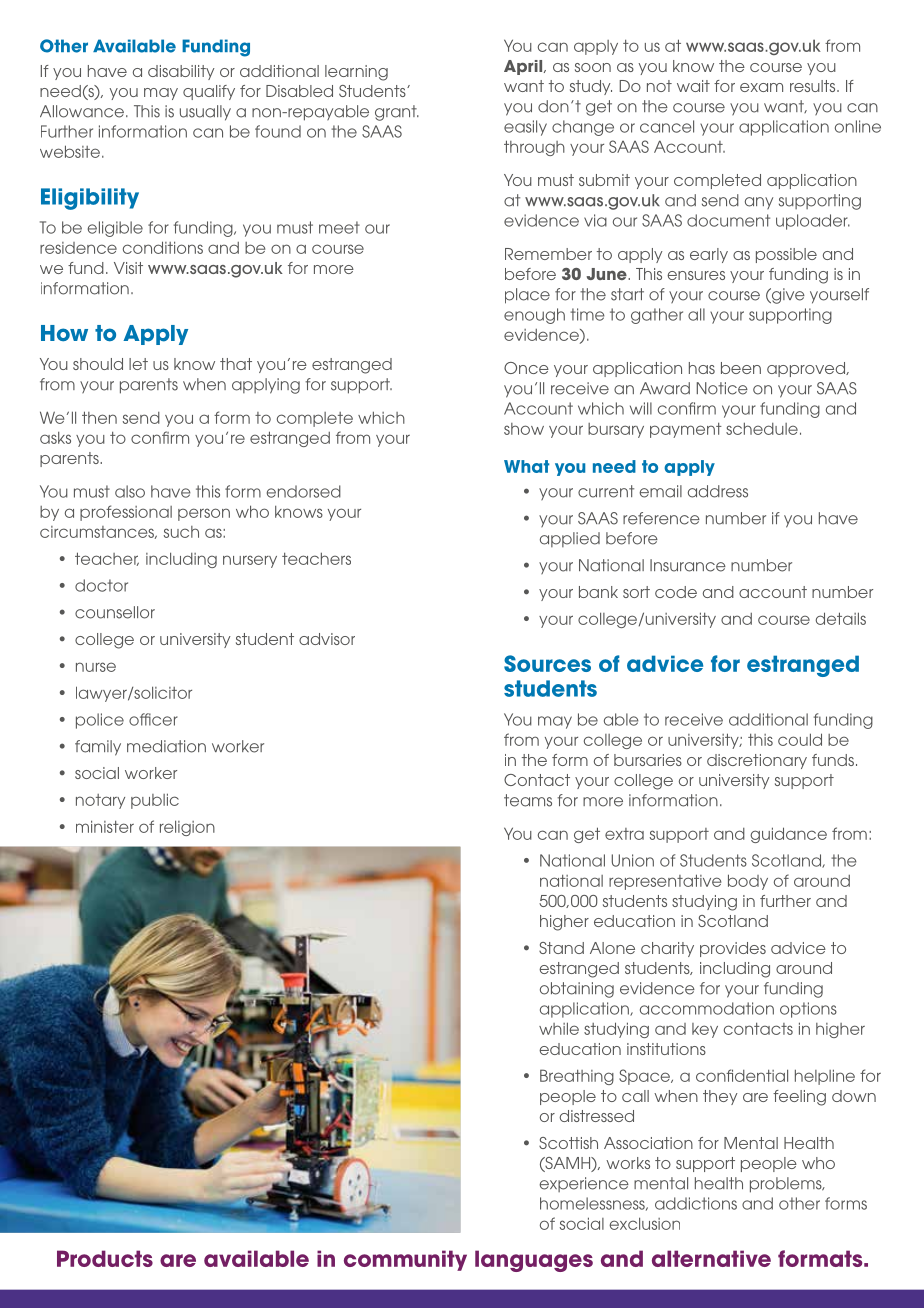 The height and width of the page is (1308, 924). What do you see at coordinates (187, 828) in the page?
I see `religion` at bounding box center [187, 828].
